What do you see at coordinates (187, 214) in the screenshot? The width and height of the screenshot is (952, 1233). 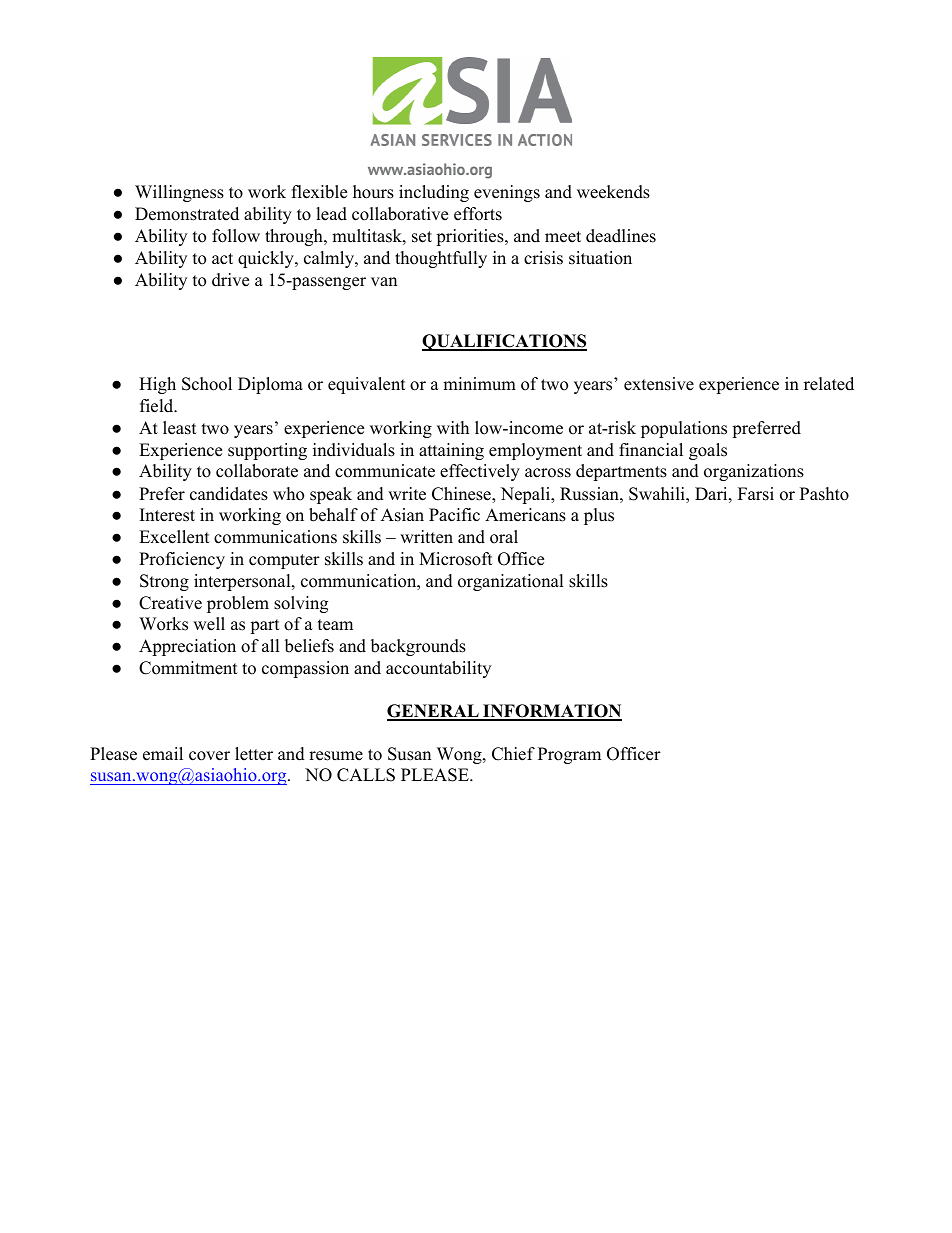 I see `Demonstrated` at bounding box center [187, 214].
